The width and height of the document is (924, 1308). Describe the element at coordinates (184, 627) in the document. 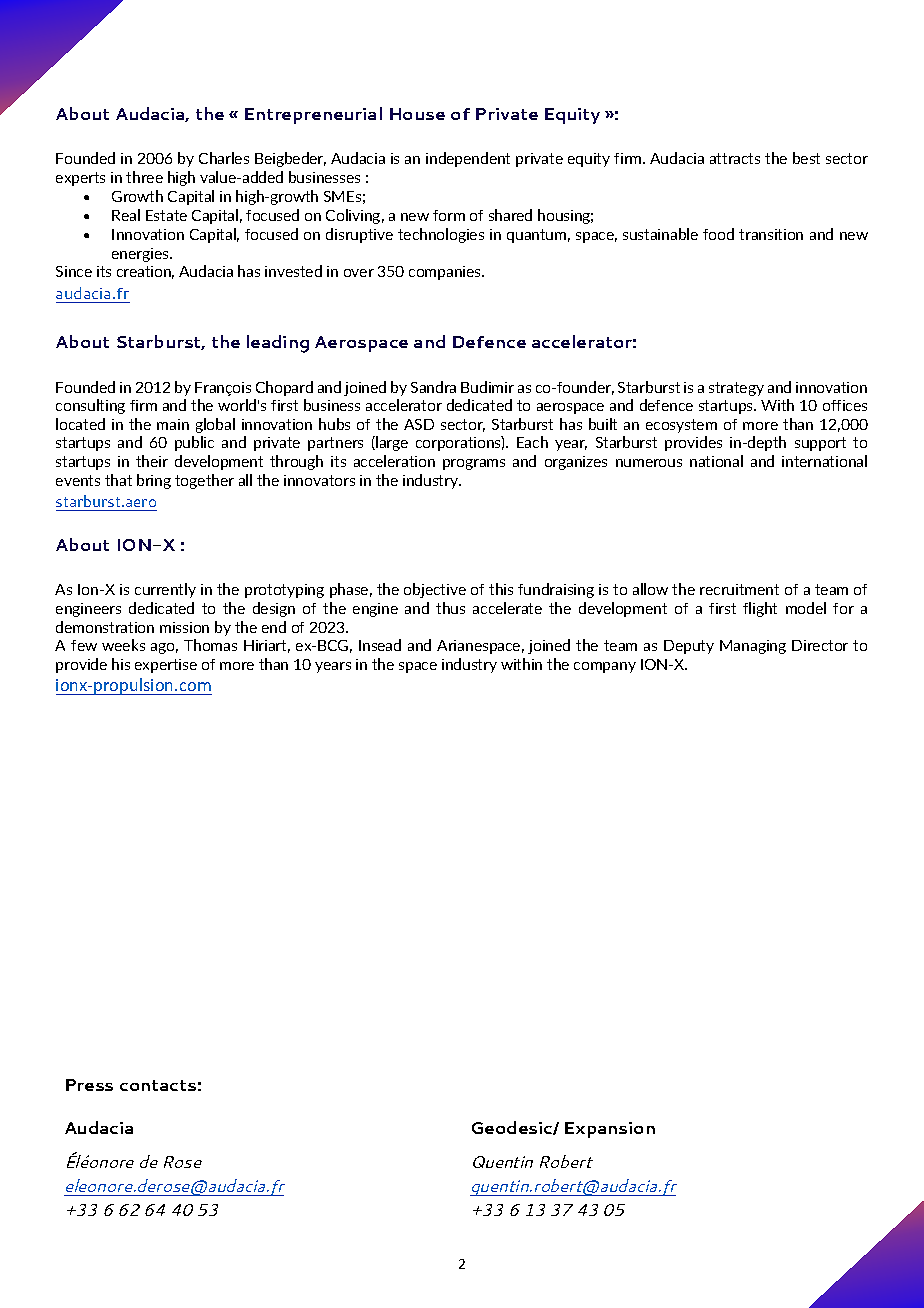

I see `mission` at that location.
